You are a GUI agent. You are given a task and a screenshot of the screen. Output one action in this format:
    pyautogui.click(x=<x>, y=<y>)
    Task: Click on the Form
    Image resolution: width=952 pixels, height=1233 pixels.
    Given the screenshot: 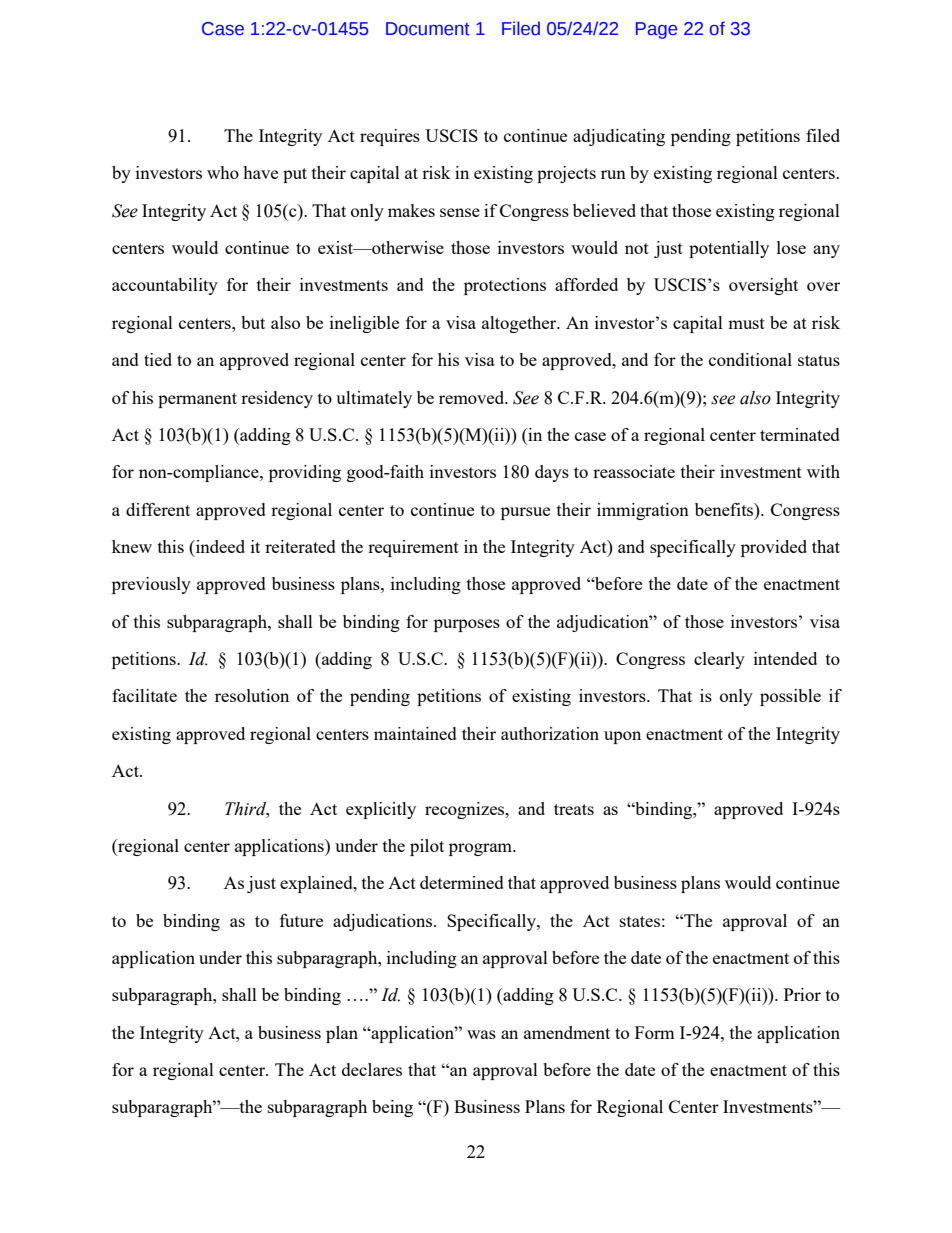 What is the action you would take?
    pyautogui.click(x=655, y=1032)
